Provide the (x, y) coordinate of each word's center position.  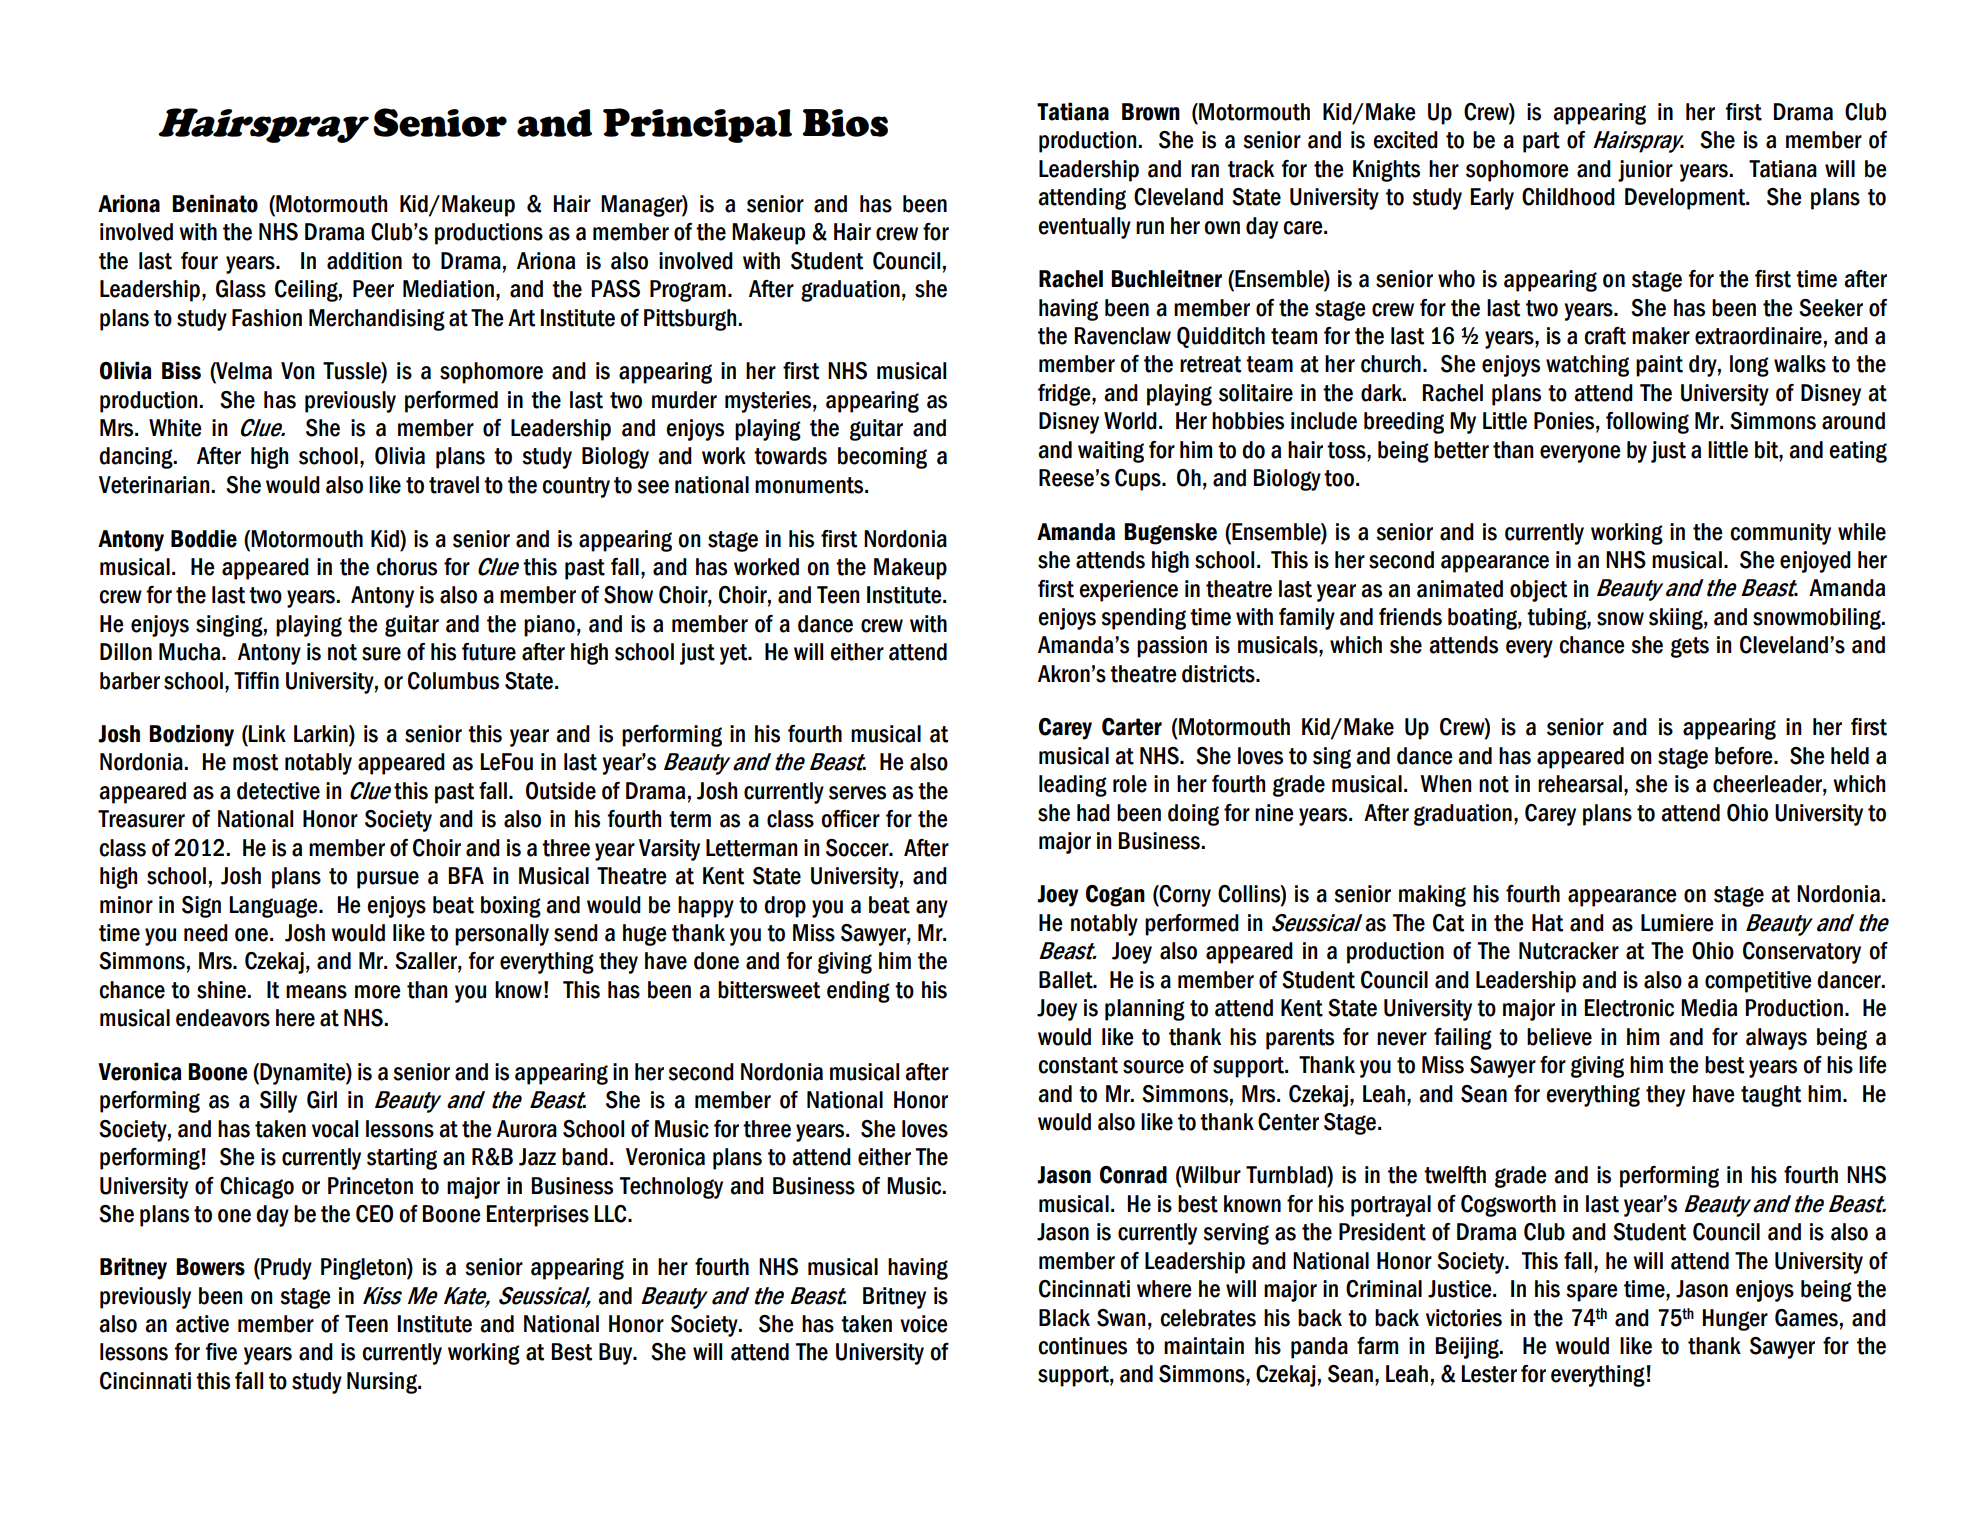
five (221, 1352)
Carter (1132, 727)
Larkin (322, 735)
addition (364, 261)
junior (1645, 171)
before (1745, 756)
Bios (845, 123)
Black (1064, 1318)
